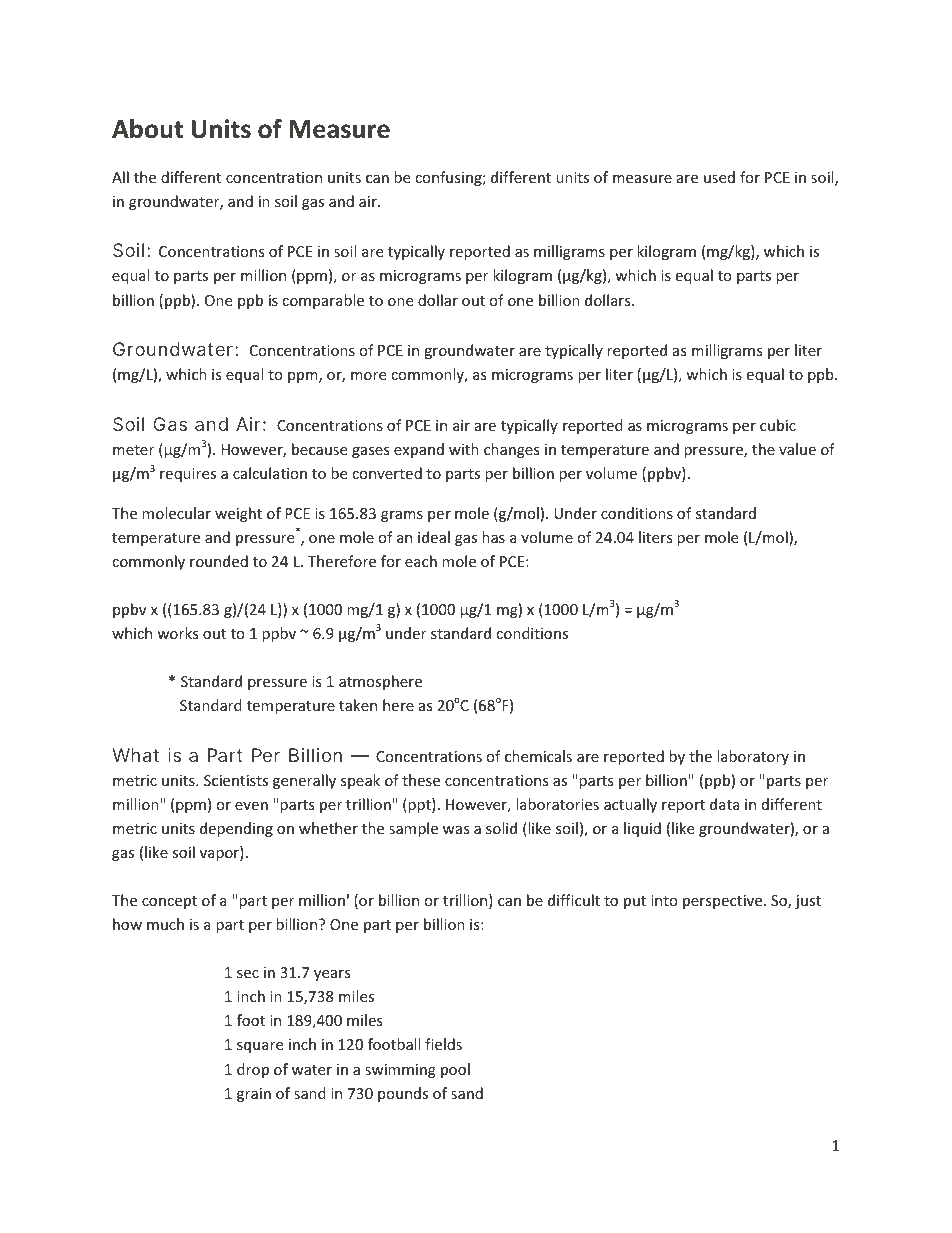 The image size is (952, 1233). What do you see at coordinates (253, 1070) in the image?
I see `drop` at bounding box center [253, 1070].
